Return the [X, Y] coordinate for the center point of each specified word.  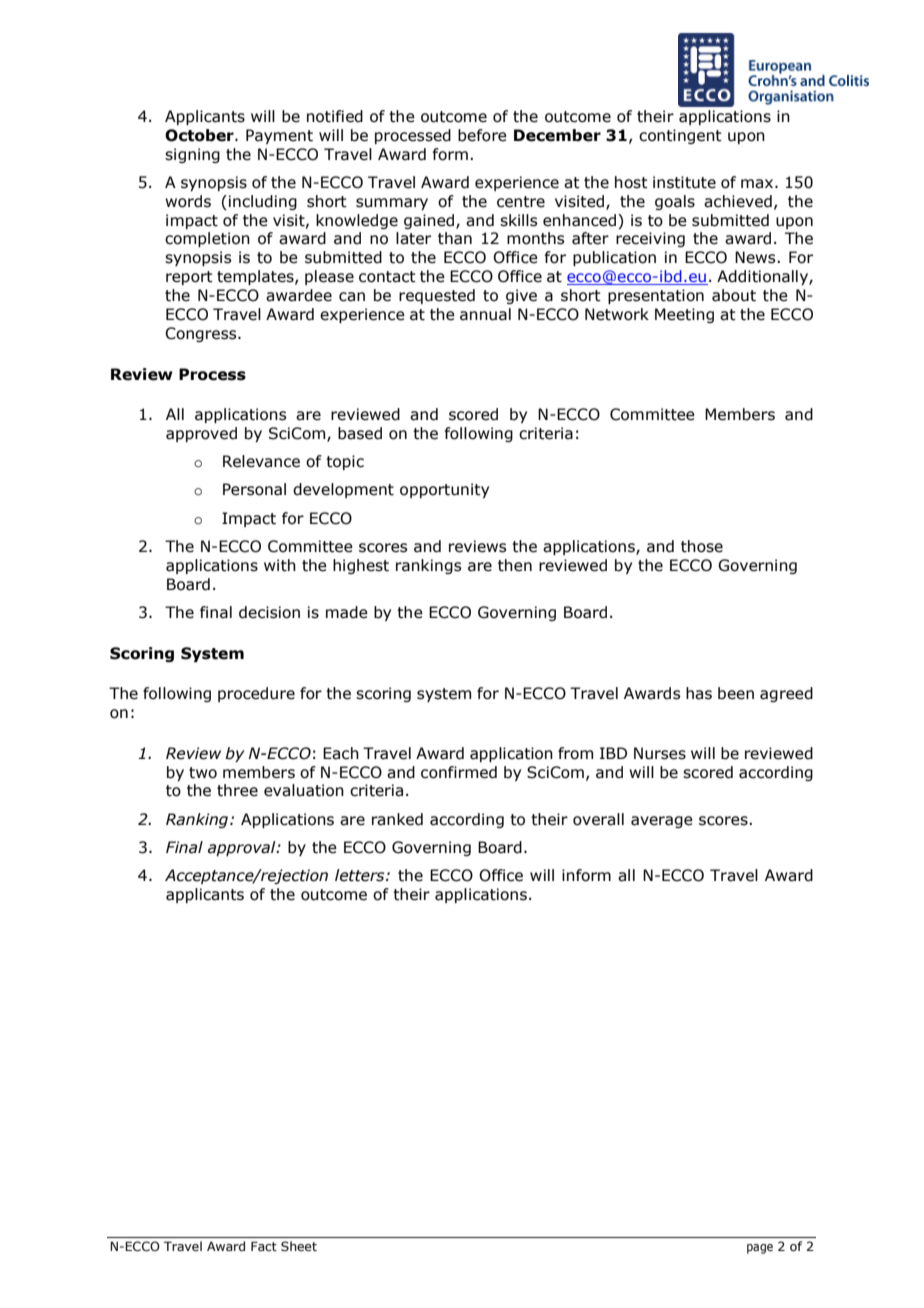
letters [361, 875]
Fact [264, 1246]
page [760, 1249]
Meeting [684, 315]
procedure [256, 694]
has [699, 693]
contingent [680, 136]
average [662, 822]
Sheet [299, 1246]
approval [243, 848]
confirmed [459, 772]
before [482, 135]
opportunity [444, 490]
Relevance [261, 461]
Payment [279, 136]
